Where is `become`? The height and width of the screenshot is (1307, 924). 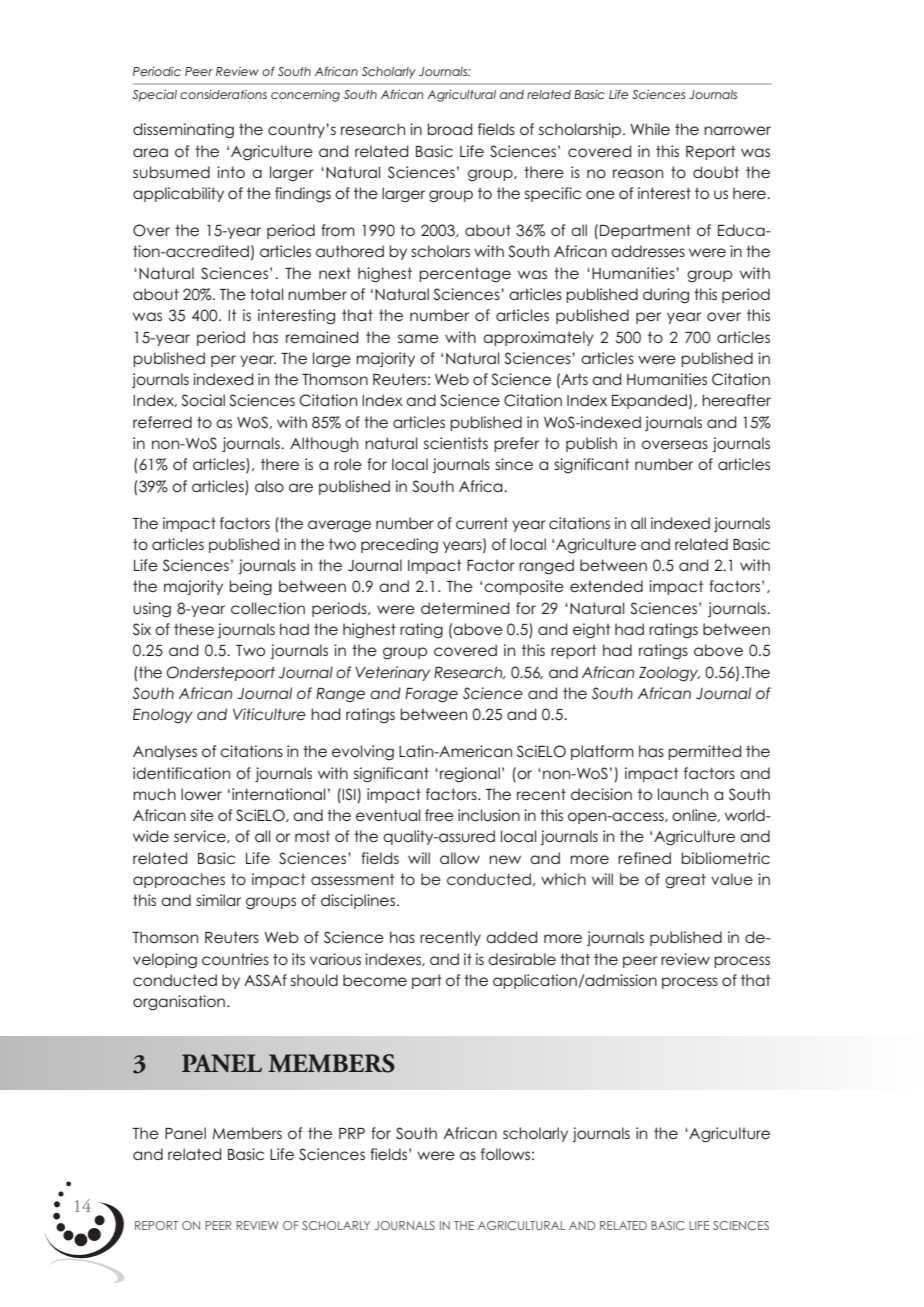
become is located at coordinates (375, 980).
